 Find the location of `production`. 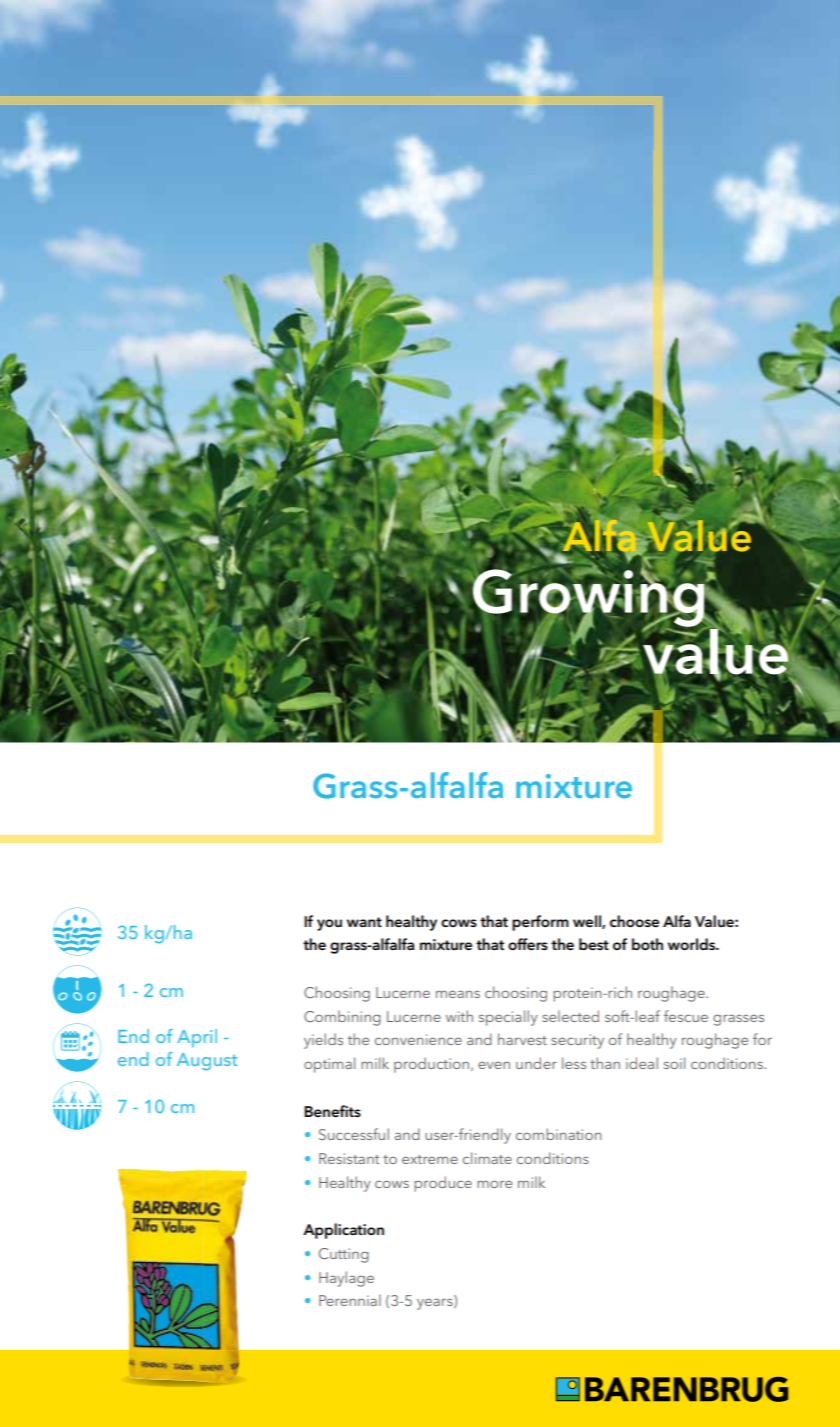

production is located at coordinates (433, 1065).
